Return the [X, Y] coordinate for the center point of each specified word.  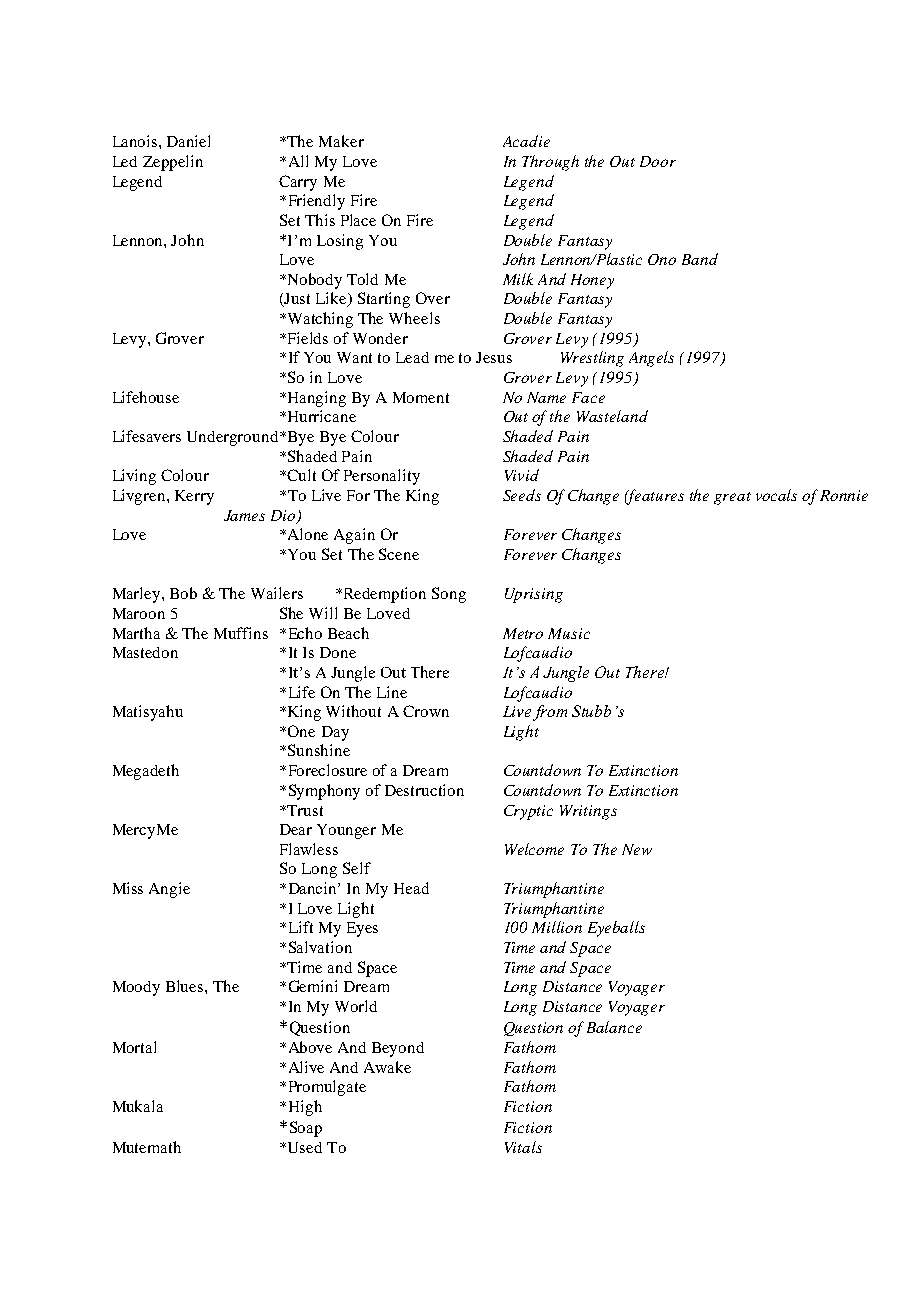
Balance [614, 1027]
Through [550, 163]
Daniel [188, 141]
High [305, 1108]
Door [658, 161]
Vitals [523, 1147]
